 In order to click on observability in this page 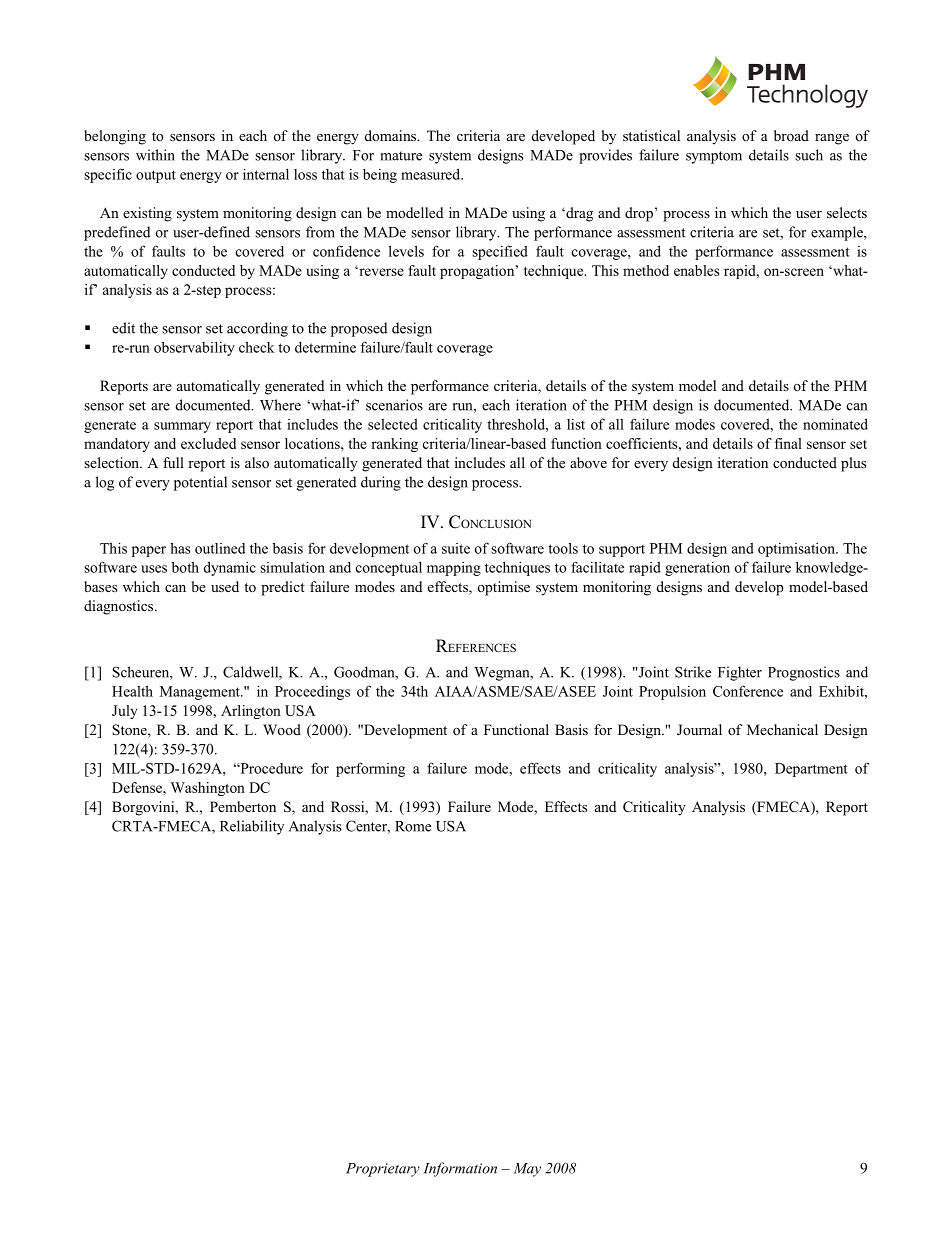, I will do `click(194, 349)`.
